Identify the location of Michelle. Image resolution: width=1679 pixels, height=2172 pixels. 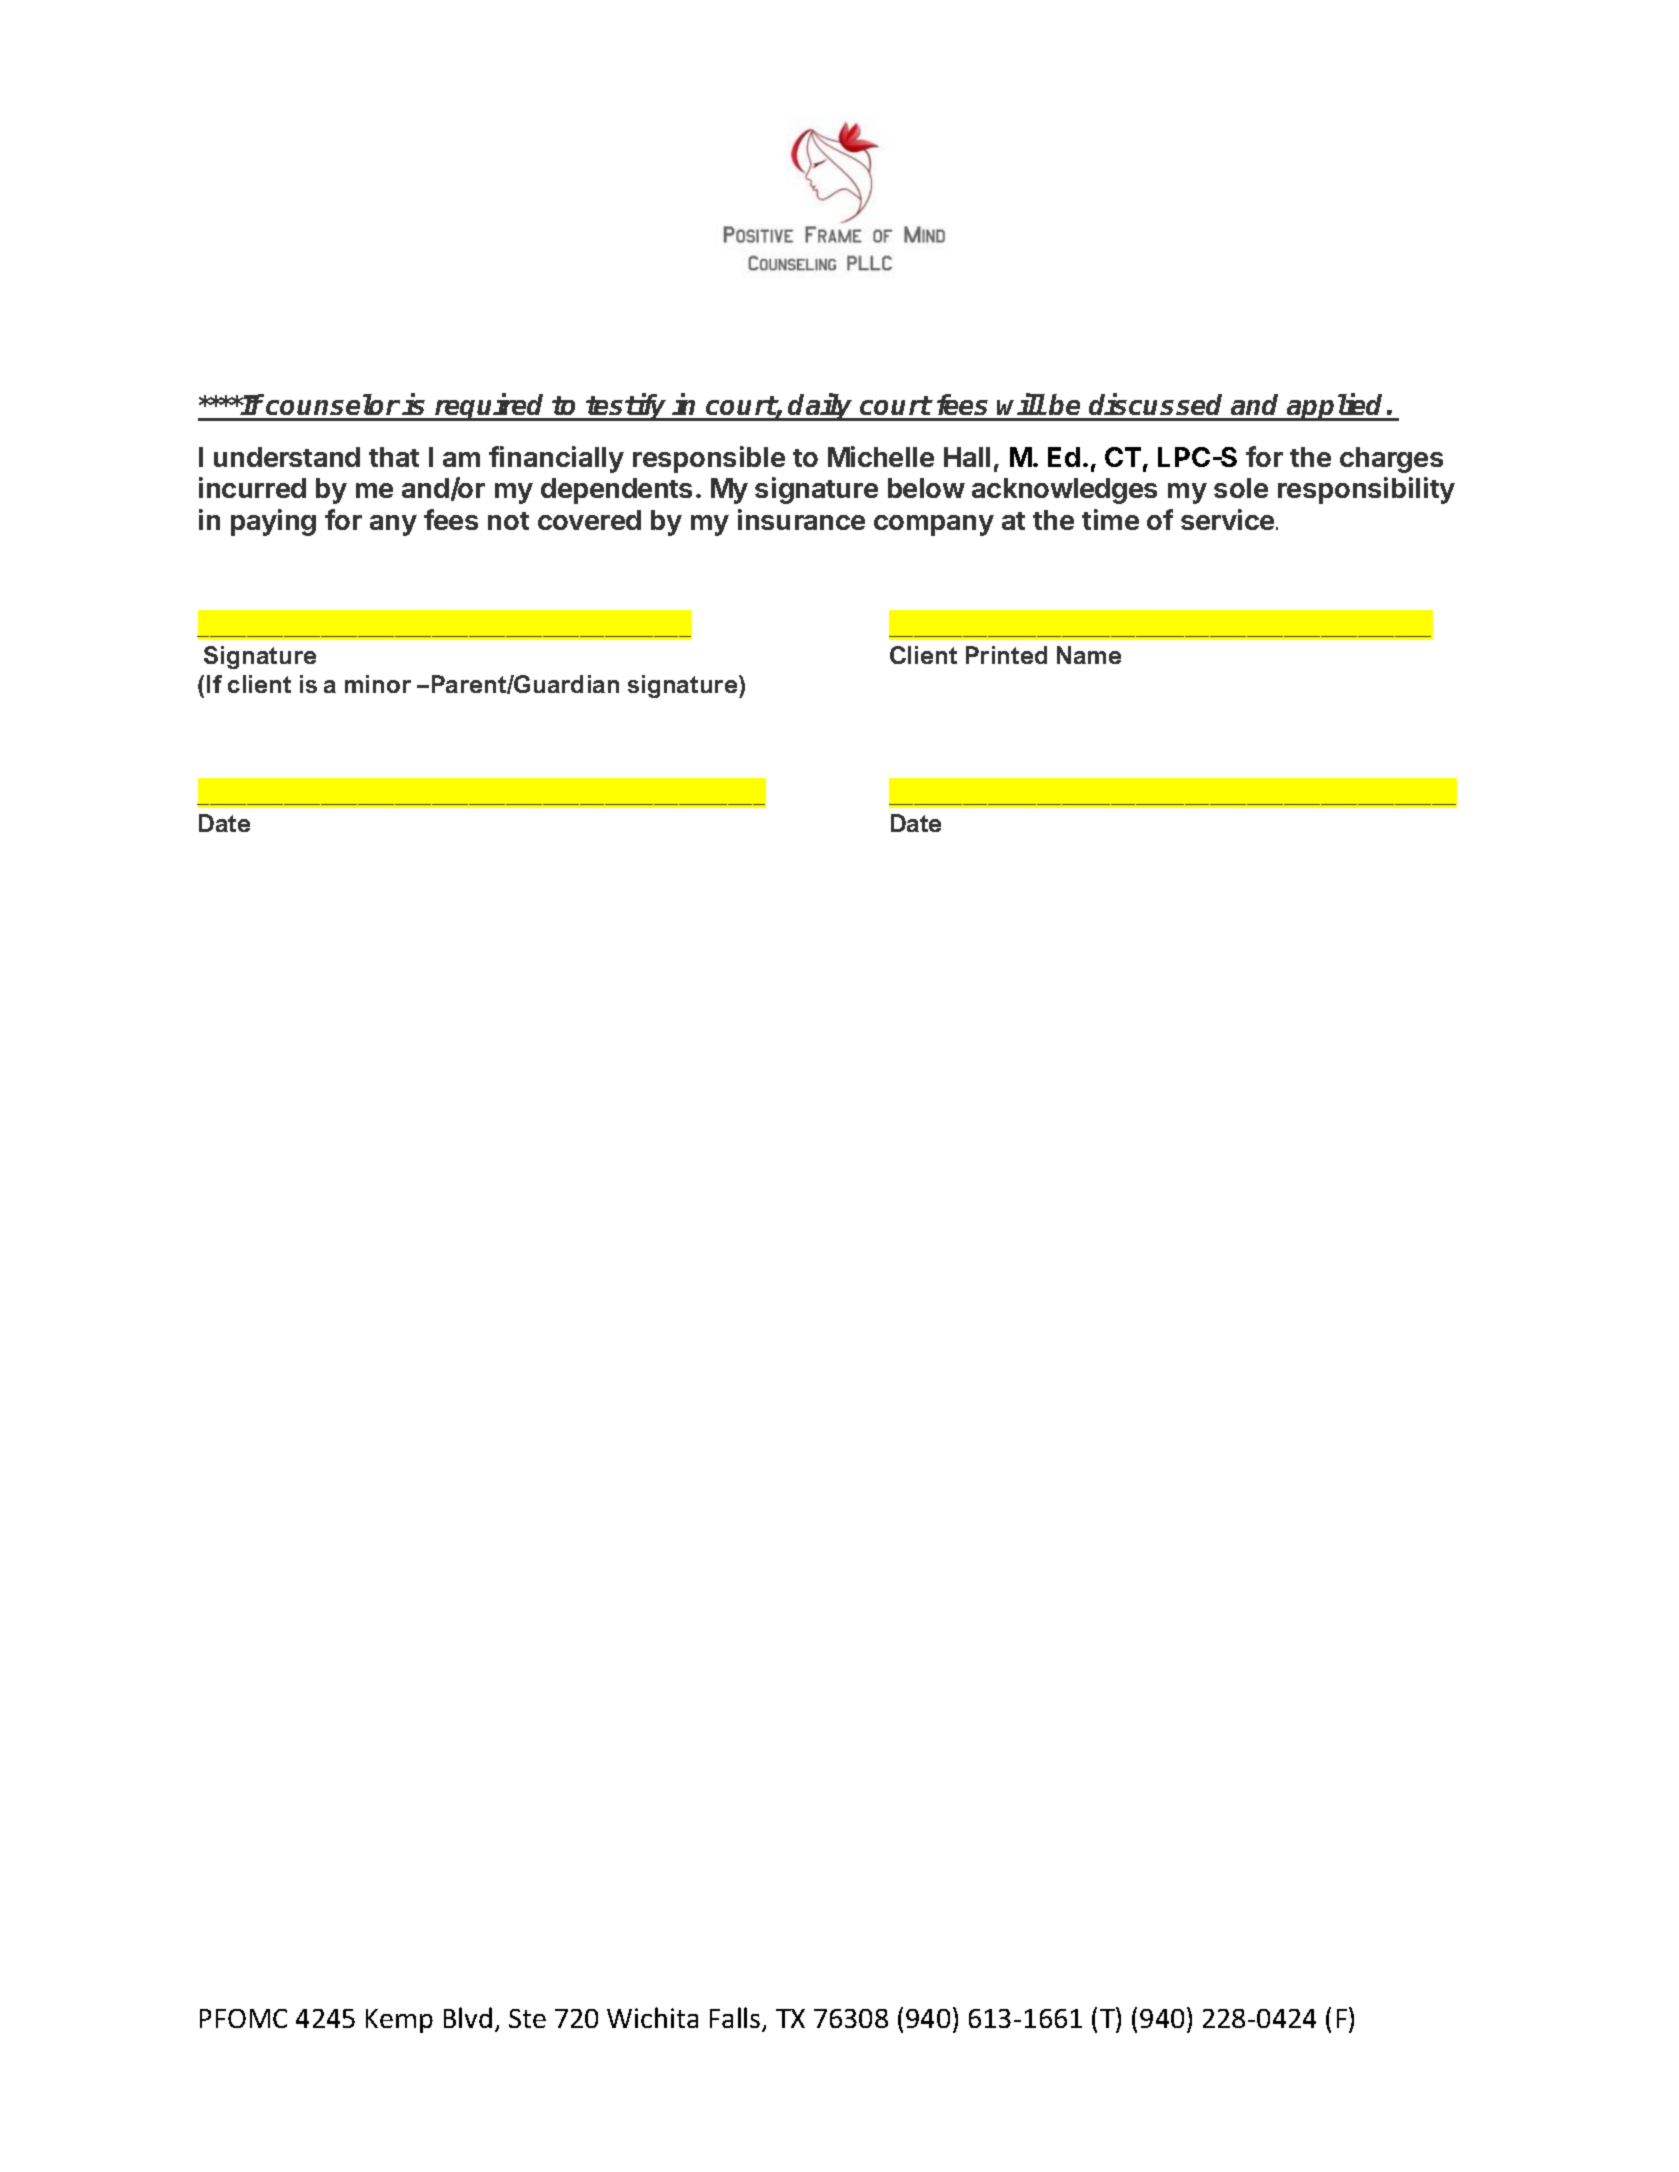
(881, 456).
